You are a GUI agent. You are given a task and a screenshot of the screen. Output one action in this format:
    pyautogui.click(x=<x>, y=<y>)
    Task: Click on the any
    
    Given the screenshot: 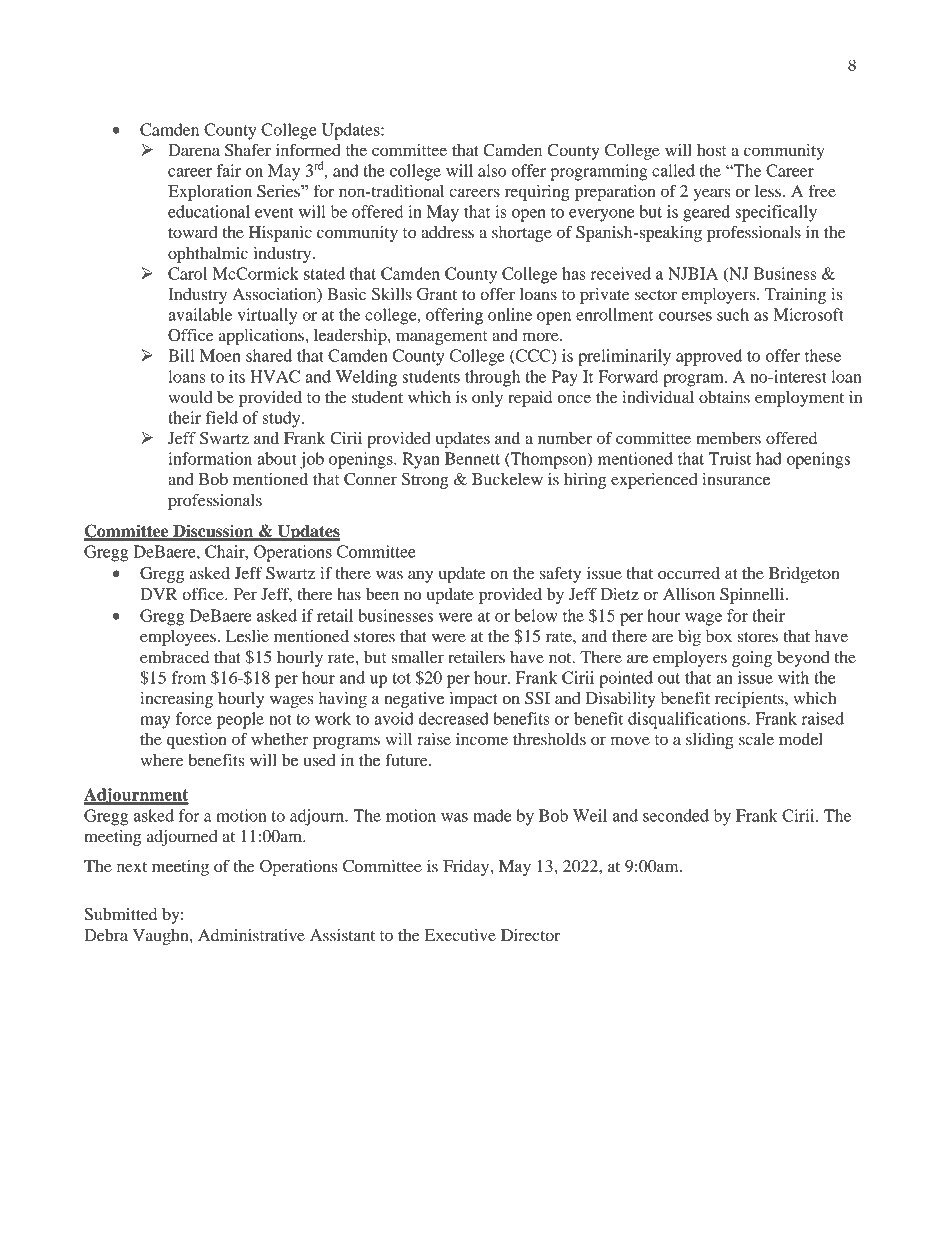 What is the action you would take?
    pyautogui.click(x=420, y=576)
